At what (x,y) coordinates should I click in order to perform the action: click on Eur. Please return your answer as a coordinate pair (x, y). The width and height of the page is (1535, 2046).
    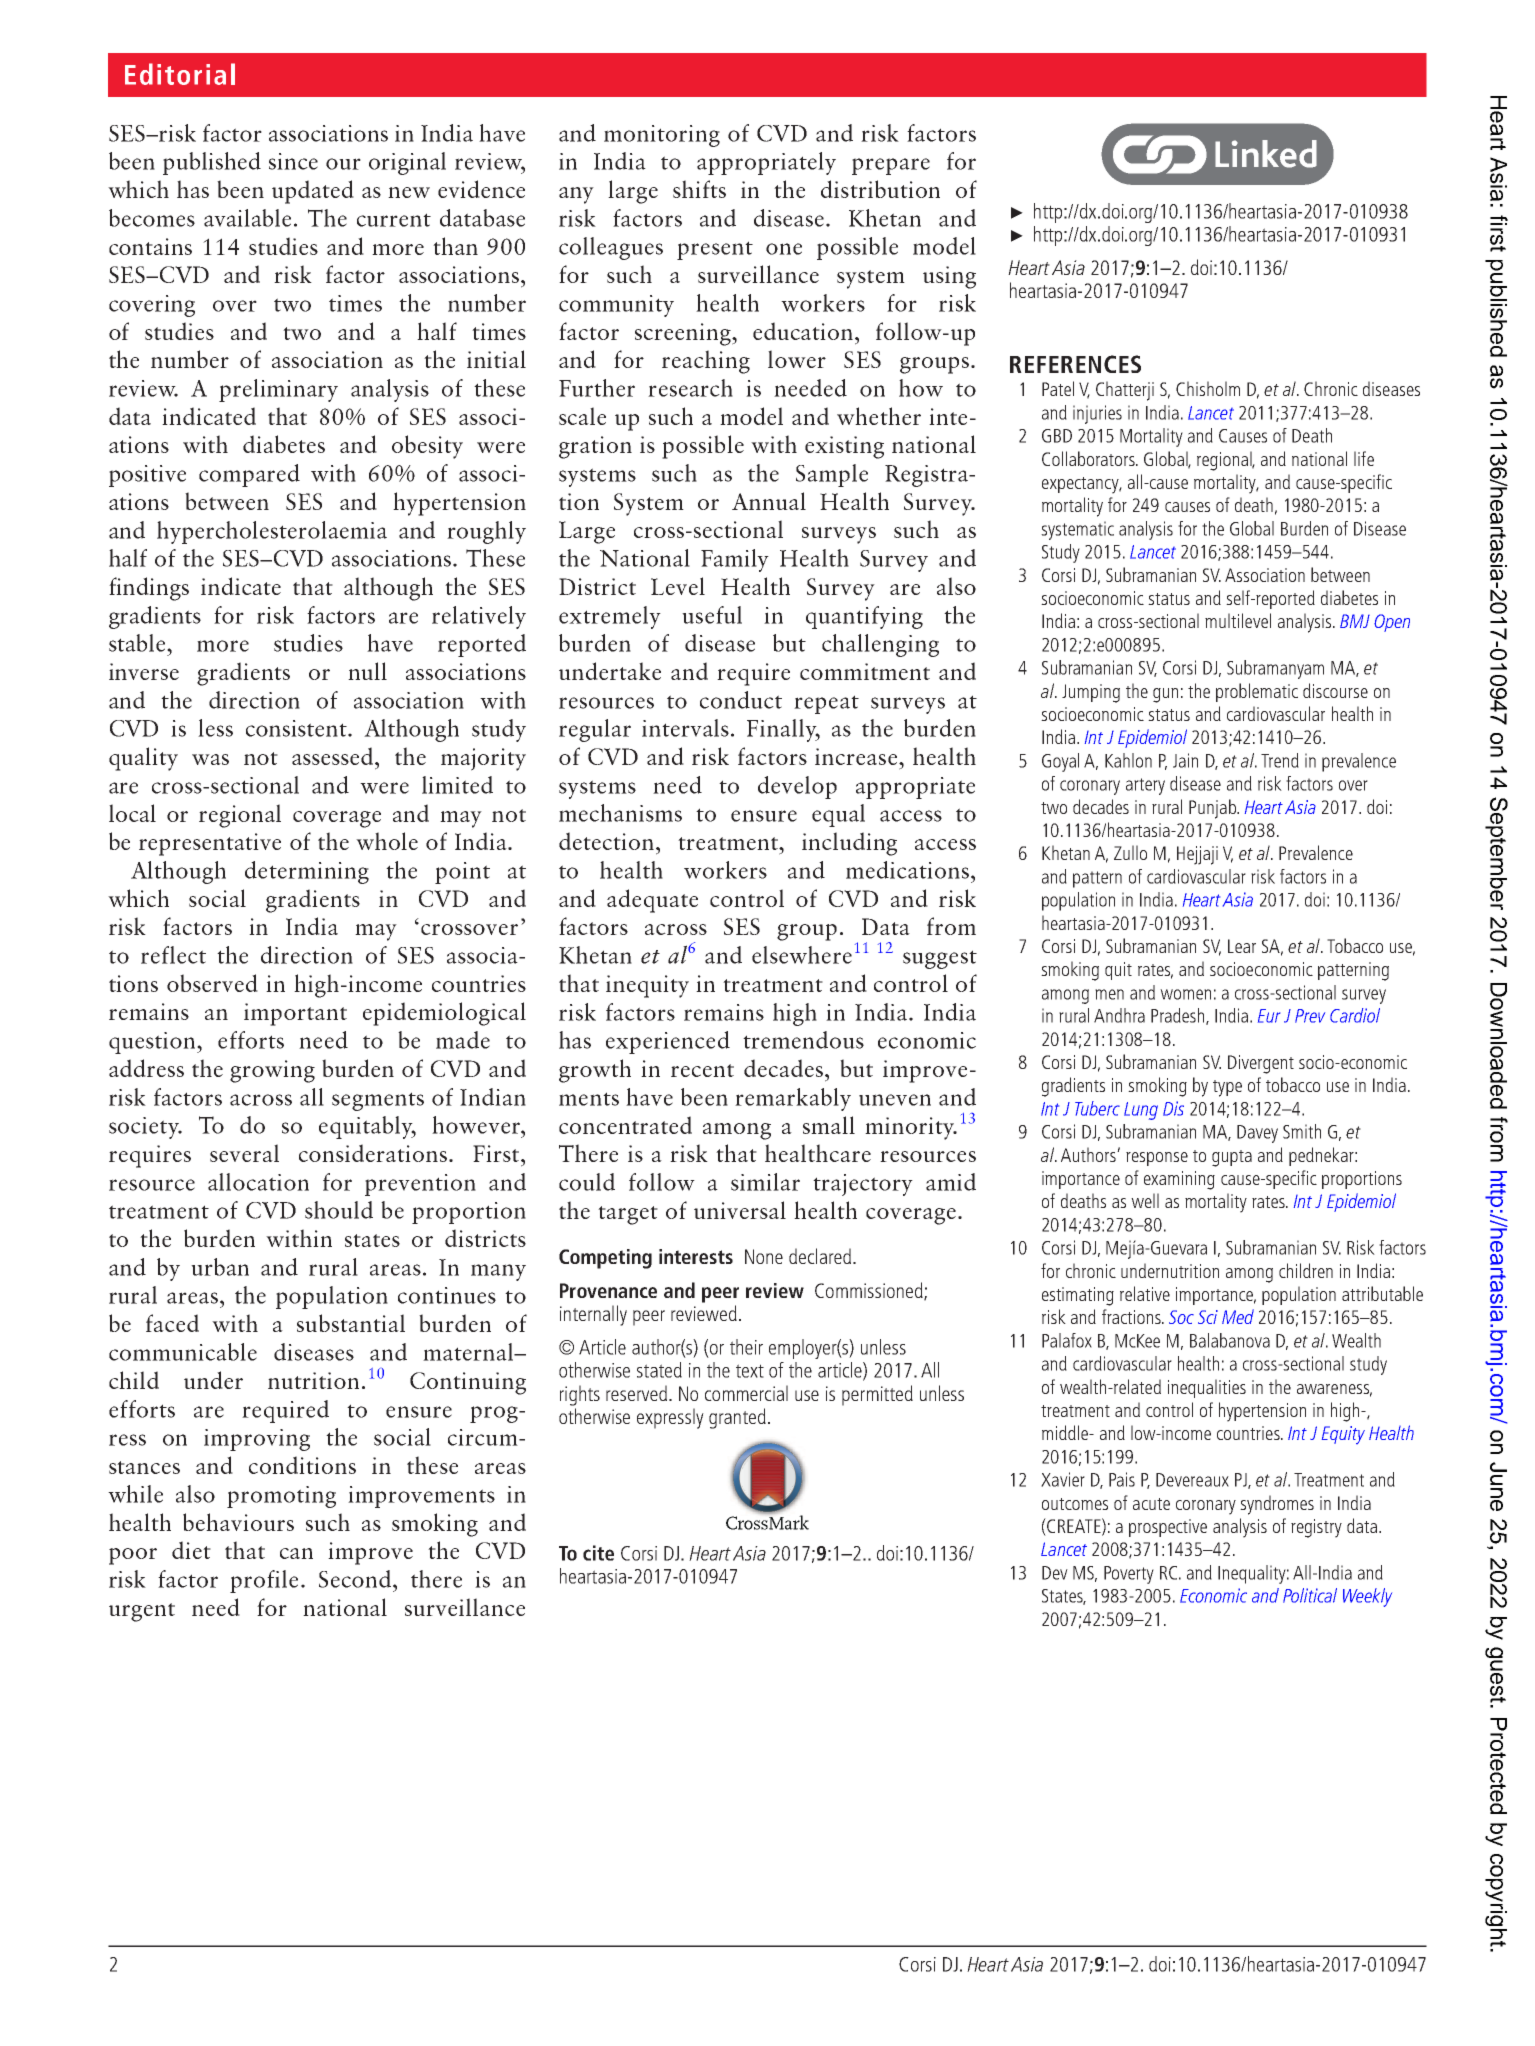
    Looking at the image, I should click on (1269, 1016).
